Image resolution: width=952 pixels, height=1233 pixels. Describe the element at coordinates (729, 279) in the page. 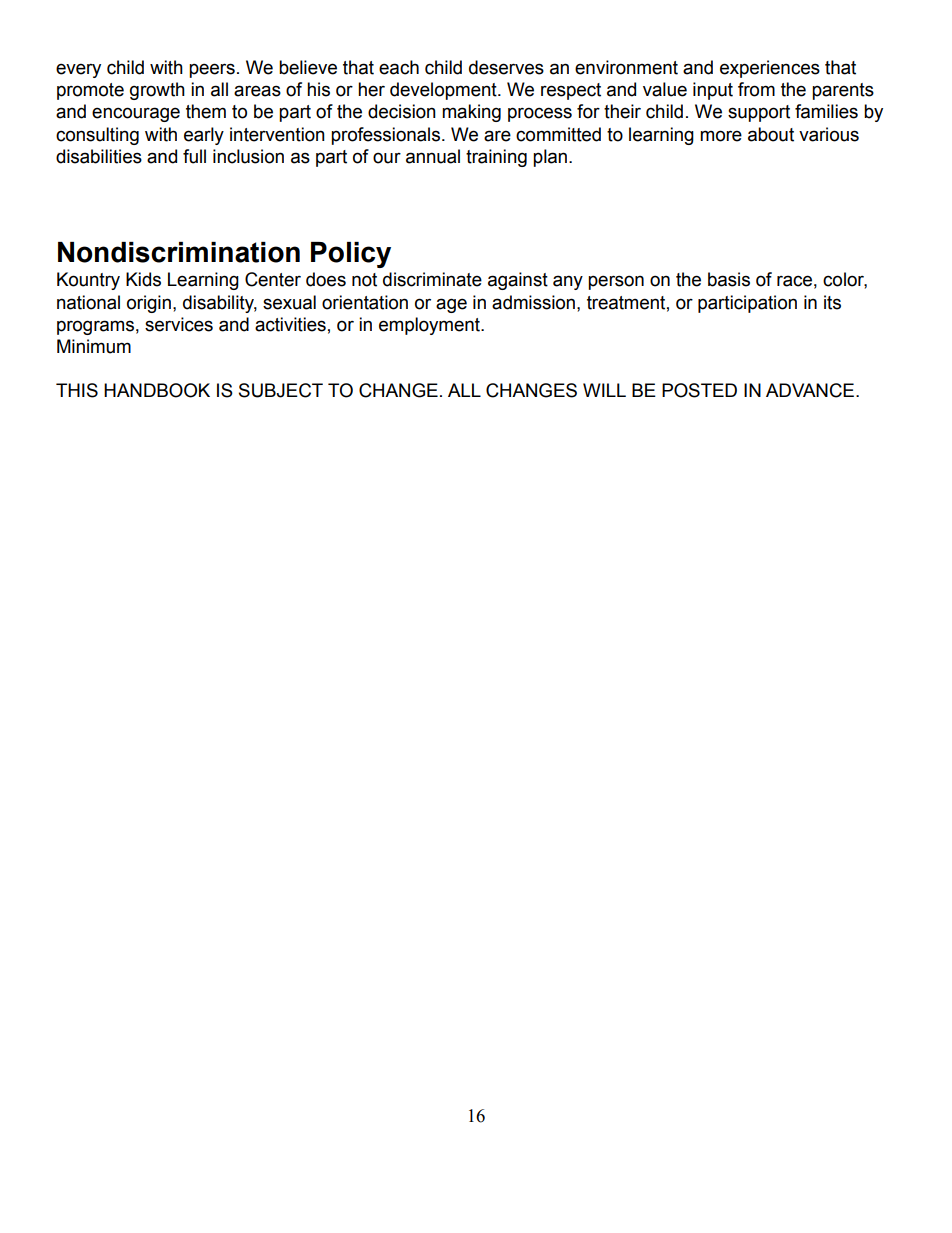

I see `basis` at that location.
